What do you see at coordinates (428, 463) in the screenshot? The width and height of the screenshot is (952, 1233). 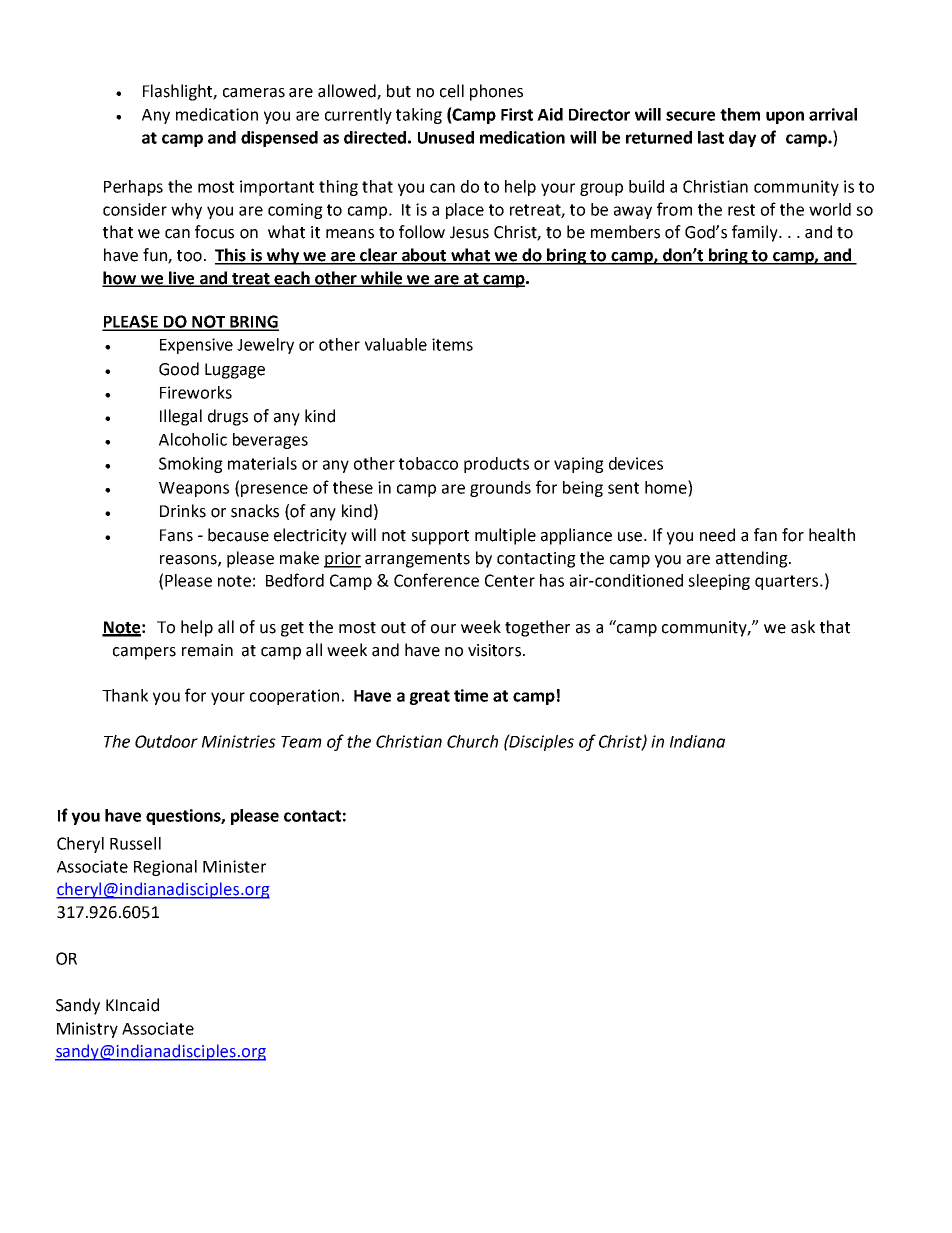 I see `tobacco` at bounding box center [428, 463].
